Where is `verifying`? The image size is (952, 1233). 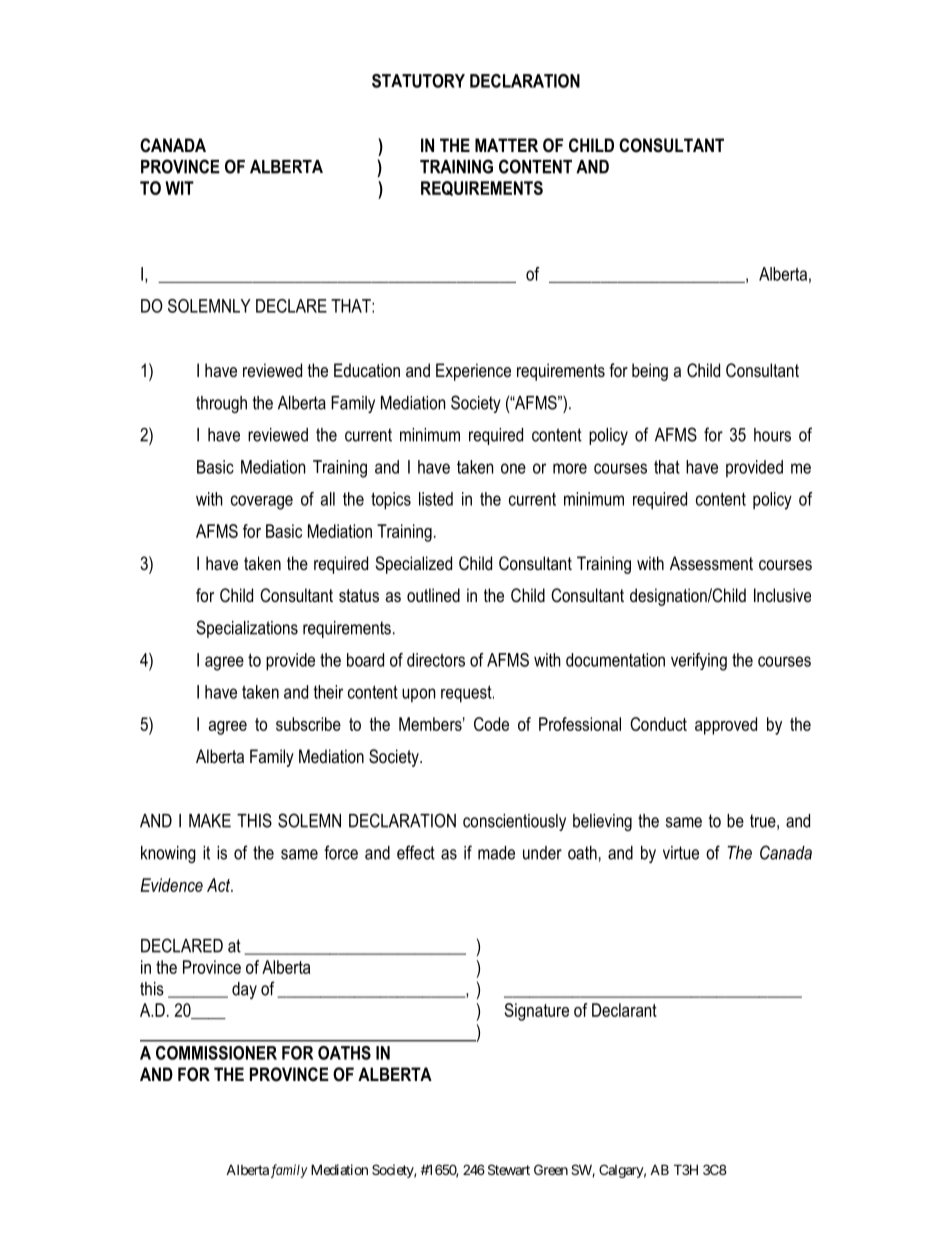 verifying is located at coordinates (699, 662).
